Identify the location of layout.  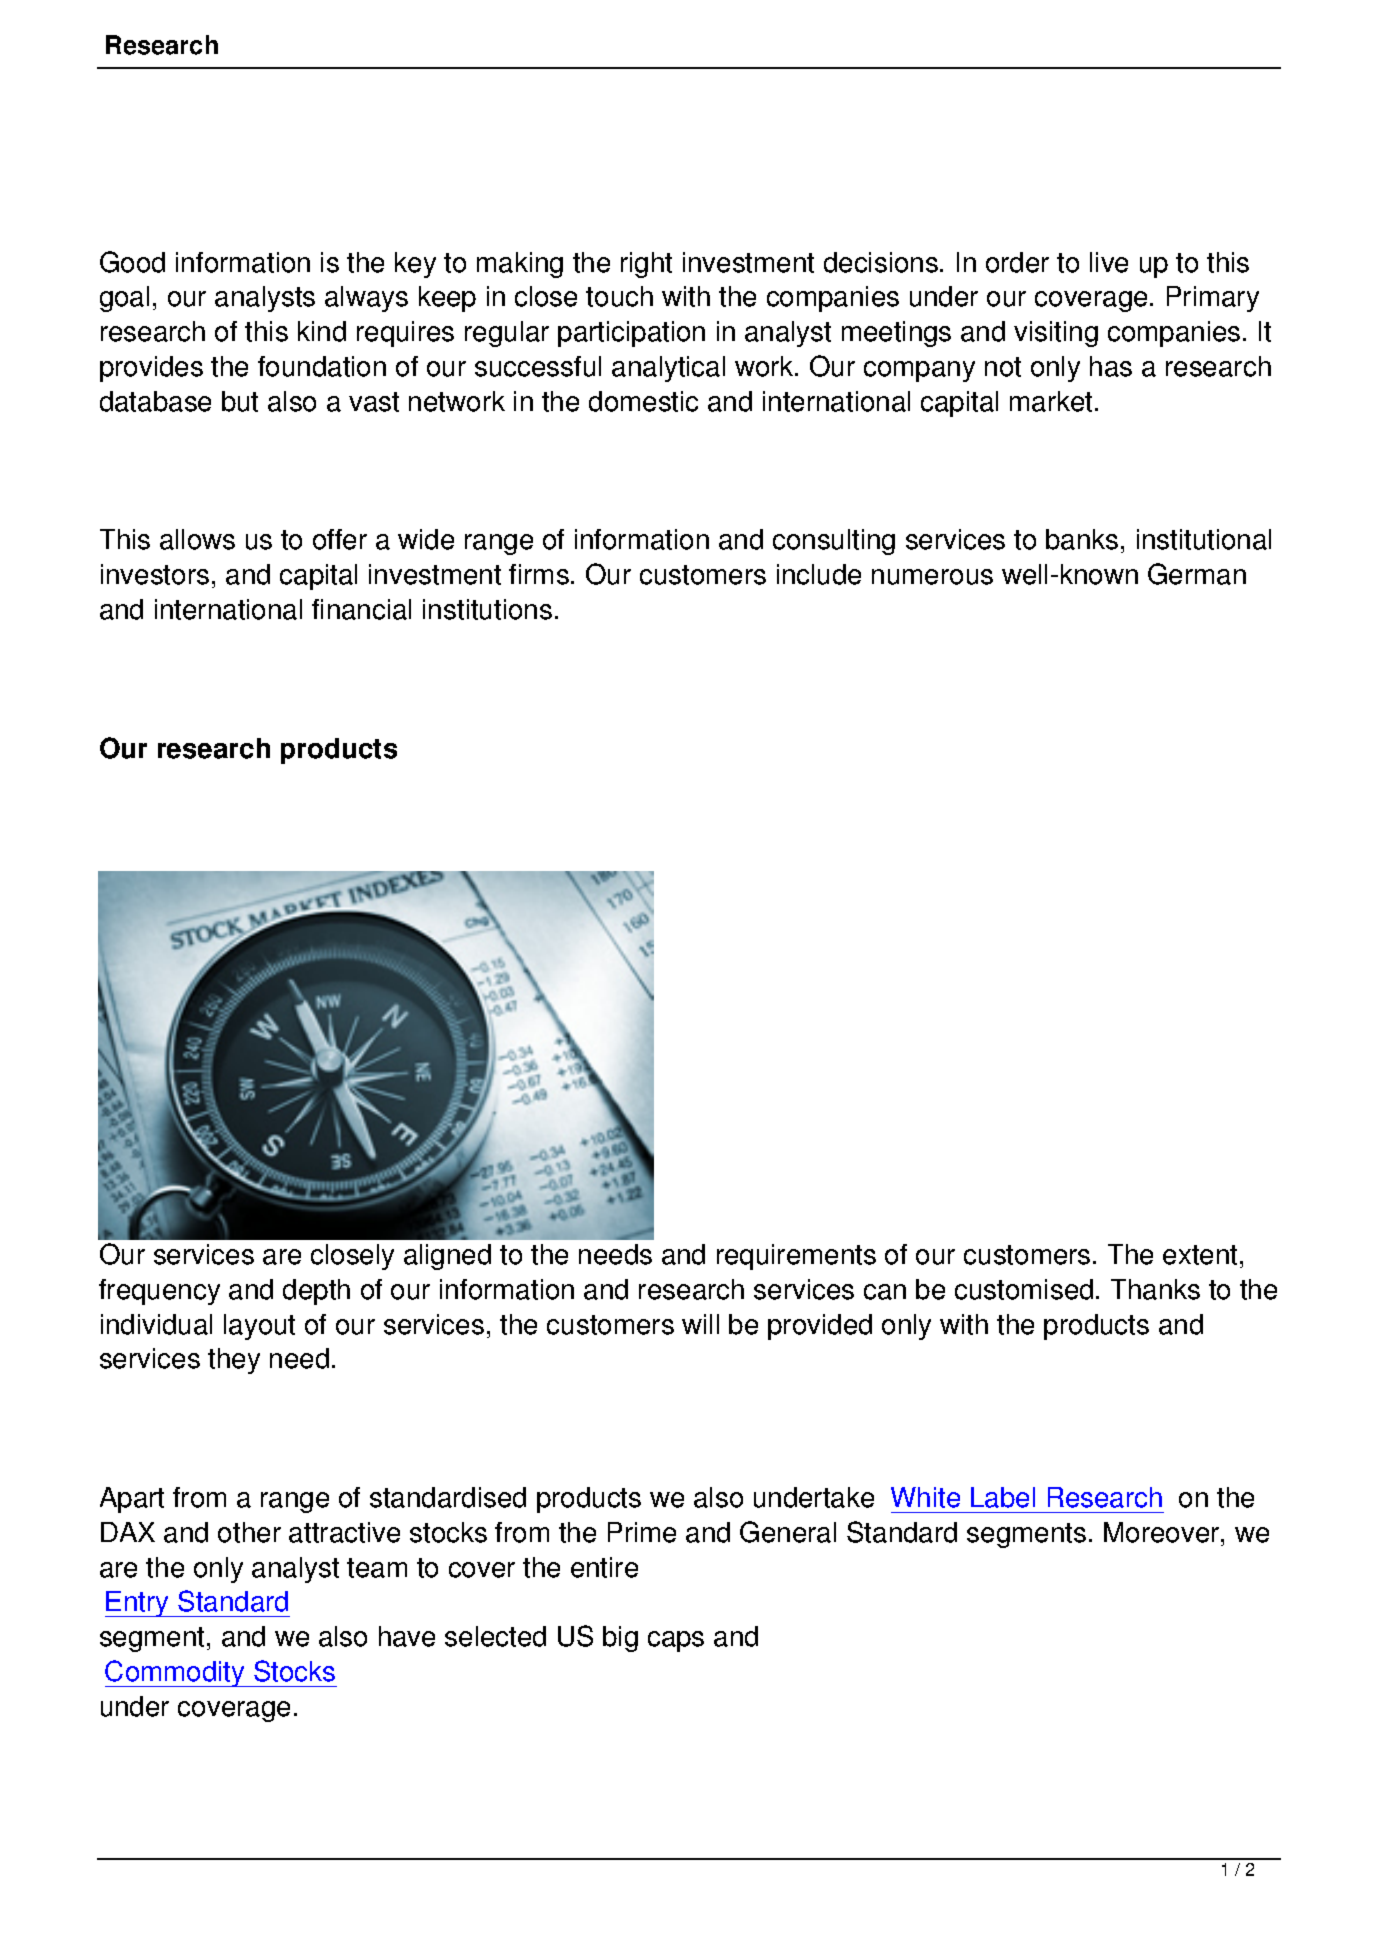
(259, 1327).
